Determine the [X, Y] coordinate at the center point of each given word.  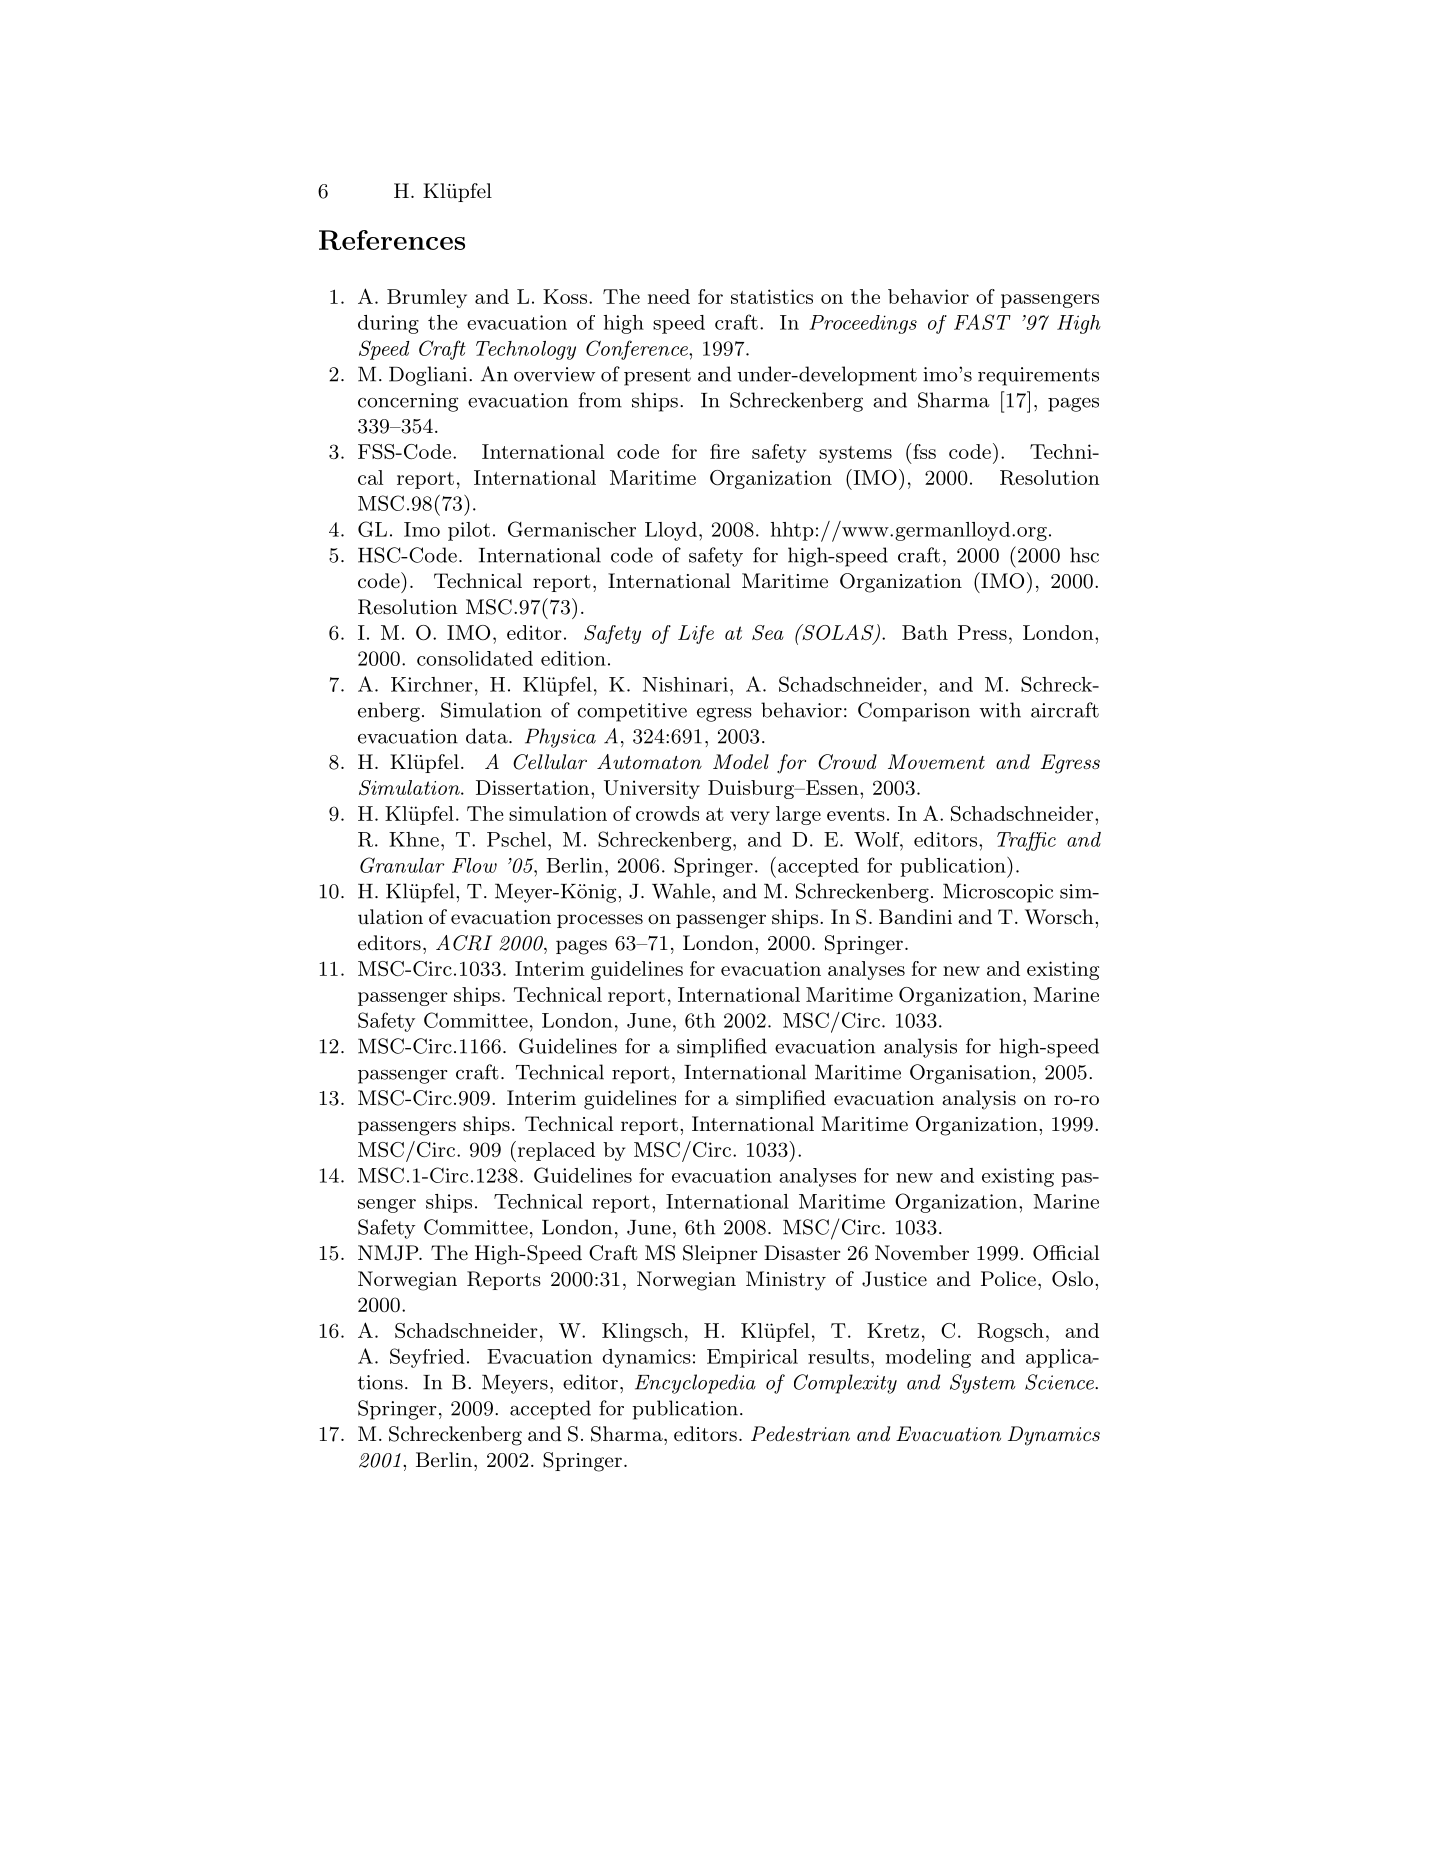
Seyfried [427, 1358]
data [488, 736]
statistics [772, 296]
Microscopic [998, 893]
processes [600, 921]
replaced [555, 1151]
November [922, 1252]
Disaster [802, 1253]
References [392, 240]
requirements [1038, 376]
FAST [982, 322]
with [1000, 710]
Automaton [649, 762]
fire [725, 451]
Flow [474, 865]
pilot [469, 531]
